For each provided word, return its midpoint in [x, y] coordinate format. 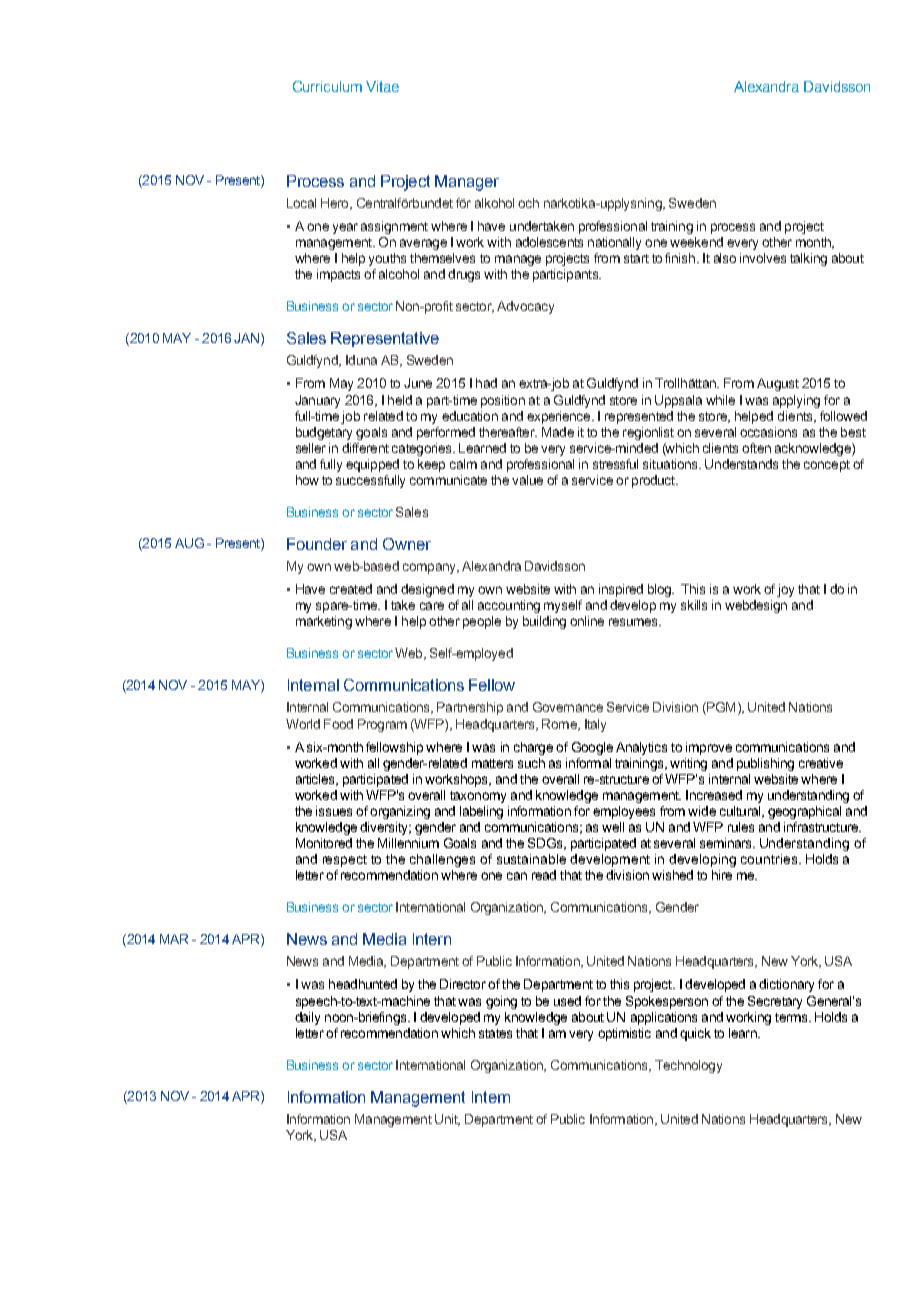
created [351, 589]
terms [792, 1017]
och [528, 203]
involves [763, 258]
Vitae [382, 86]
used [567, 1001]
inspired [621, 590]
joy [785, 590]
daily [307, 1018]
